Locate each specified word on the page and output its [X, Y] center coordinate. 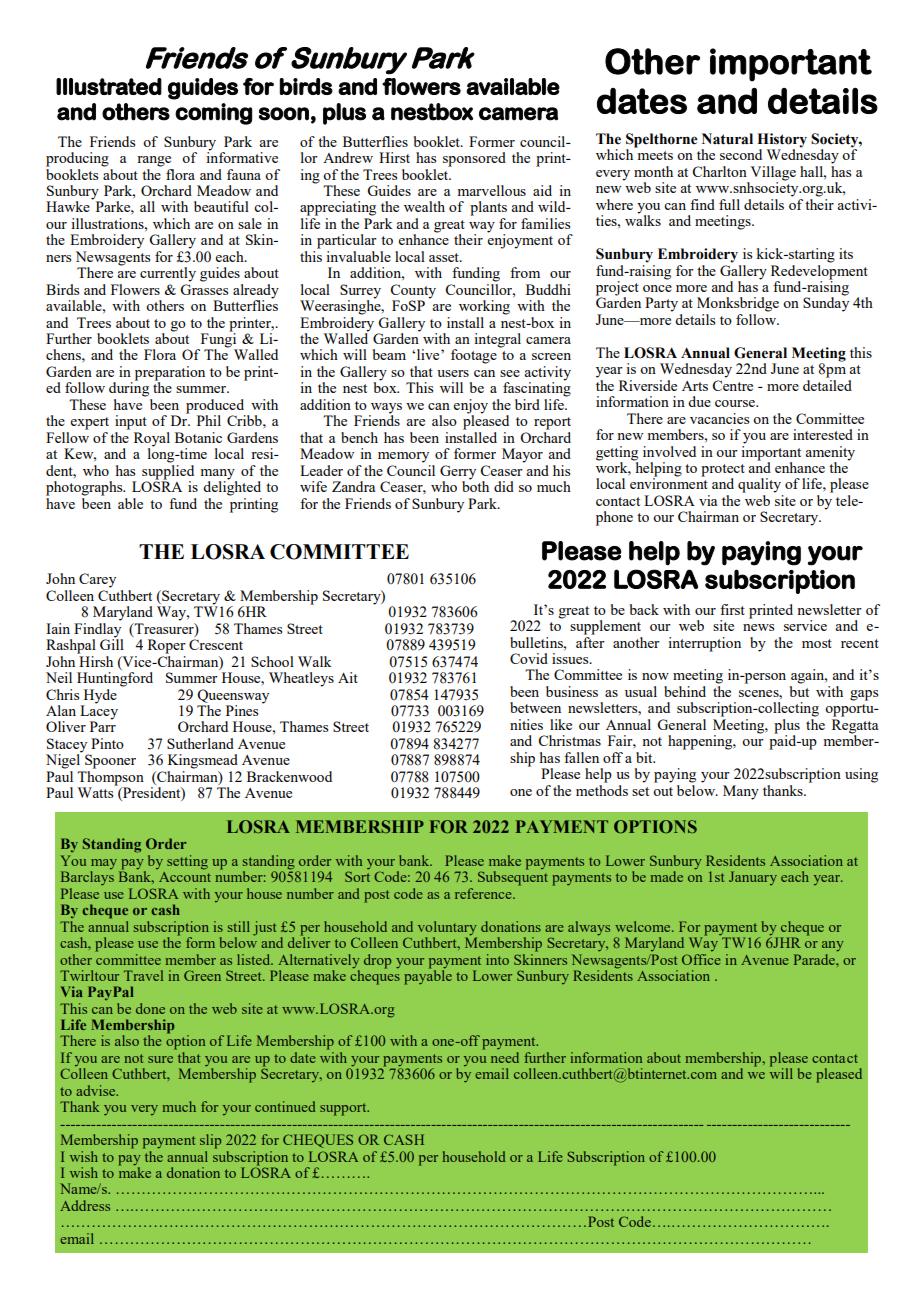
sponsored [474, 159]
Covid [529, 658]
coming [213, 114]
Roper [167, 646]
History [782, 141]
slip [210, 1141]
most [817, 643]
